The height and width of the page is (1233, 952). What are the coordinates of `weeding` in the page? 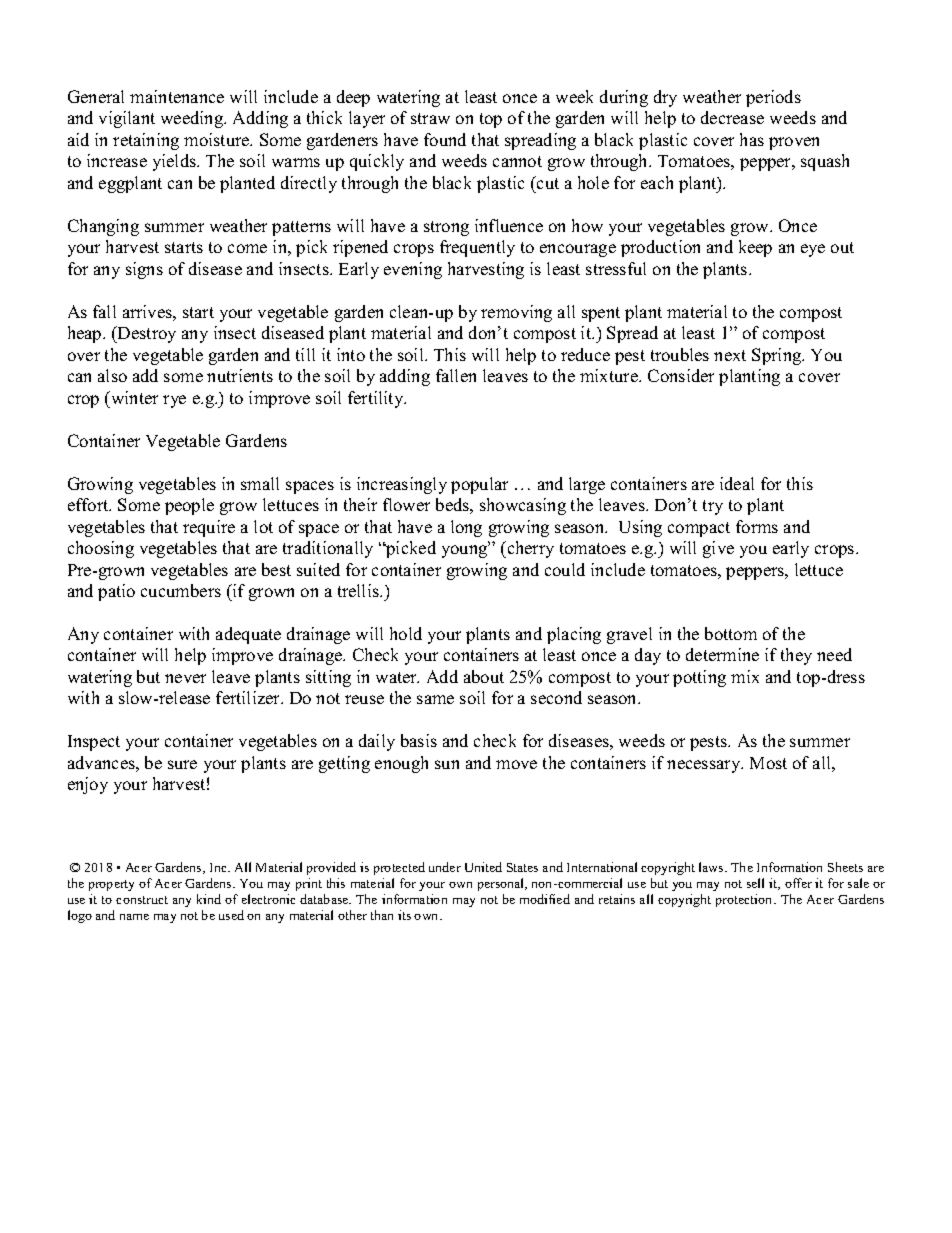 It's located at (193, 119).
